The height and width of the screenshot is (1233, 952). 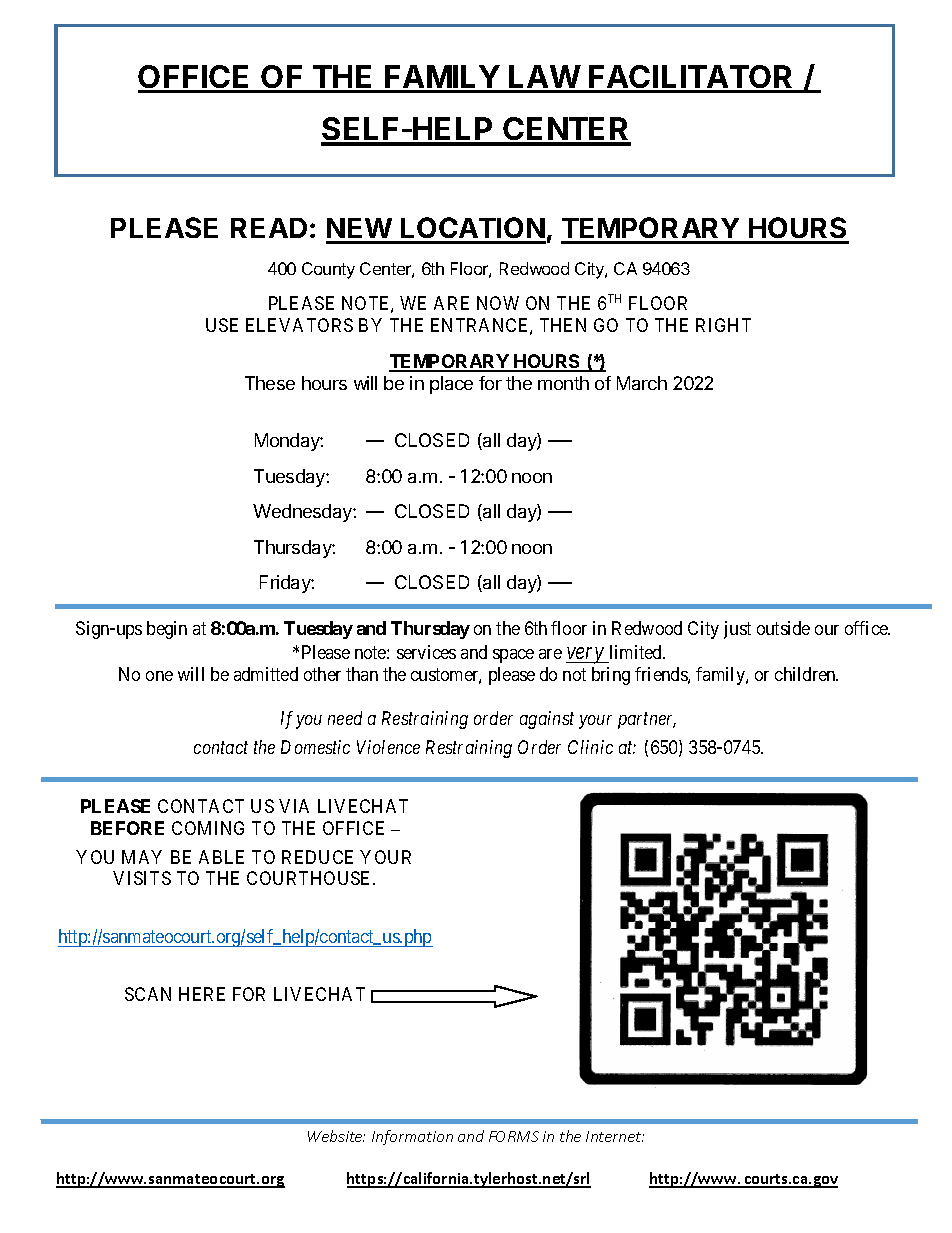 What do you see at coordinates (336, 1136) in the screenshot?
I see `Website` at bounding box center [336, 1136].
